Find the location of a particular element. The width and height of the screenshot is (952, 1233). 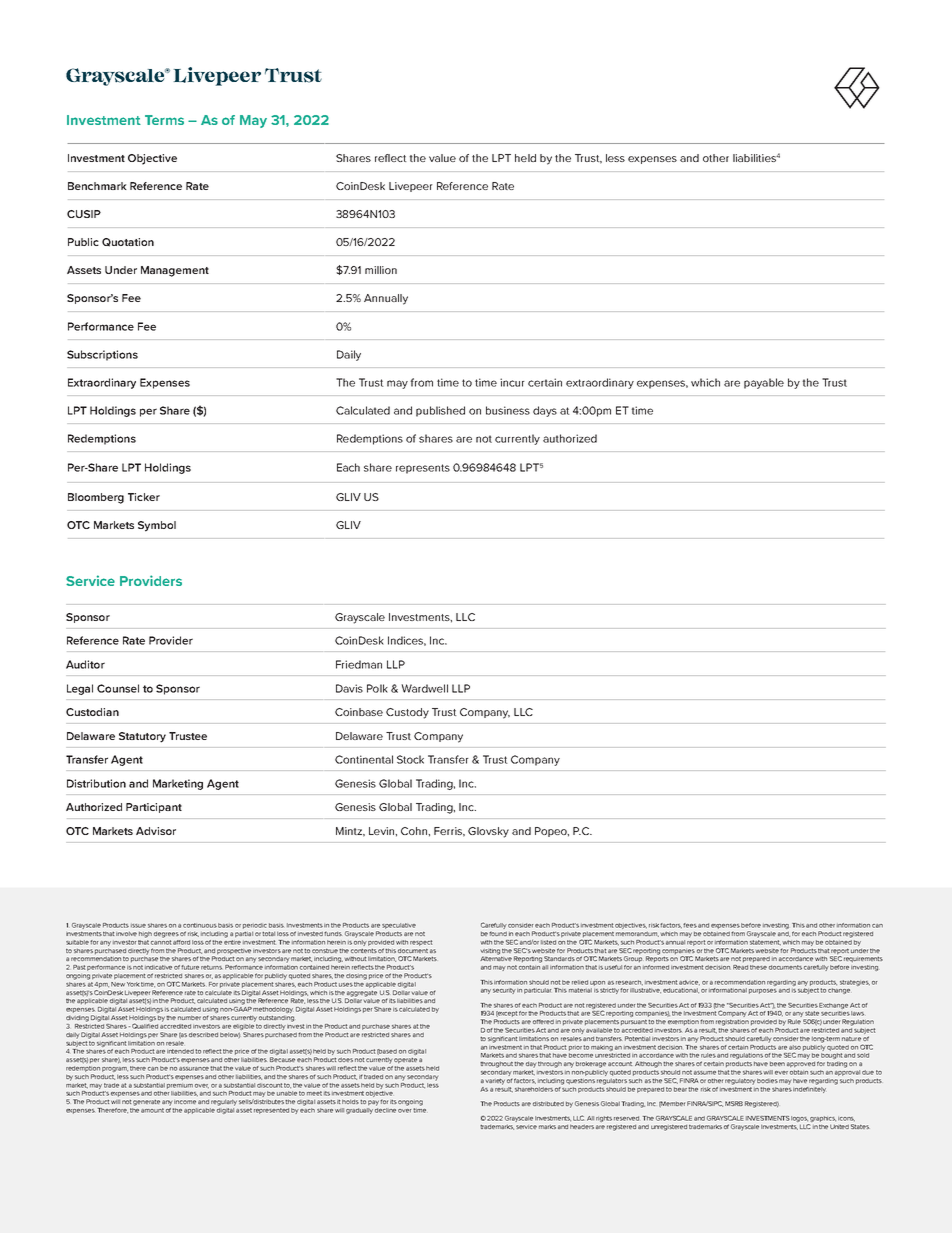

payable is located at coordinates (764, 383).
